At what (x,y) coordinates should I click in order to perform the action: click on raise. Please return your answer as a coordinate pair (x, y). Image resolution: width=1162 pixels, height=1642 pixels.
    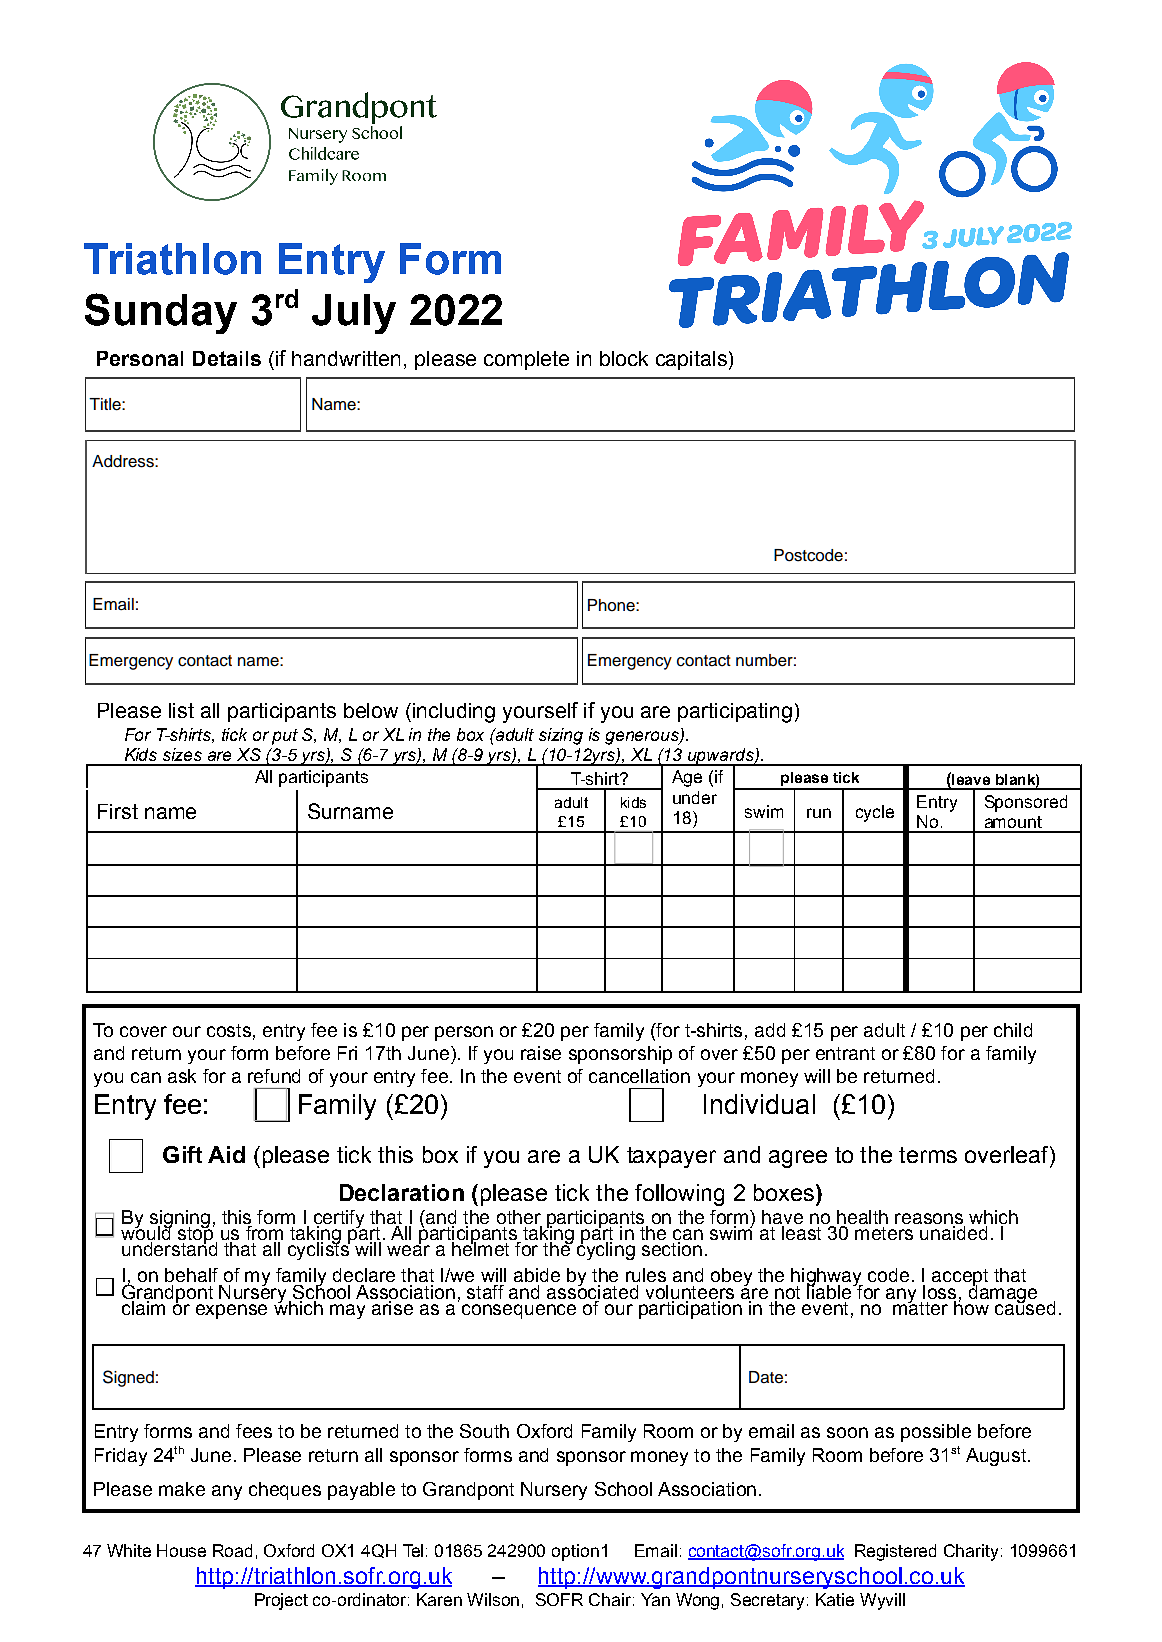
    Looking at the image, I should click on (541, 1053).
